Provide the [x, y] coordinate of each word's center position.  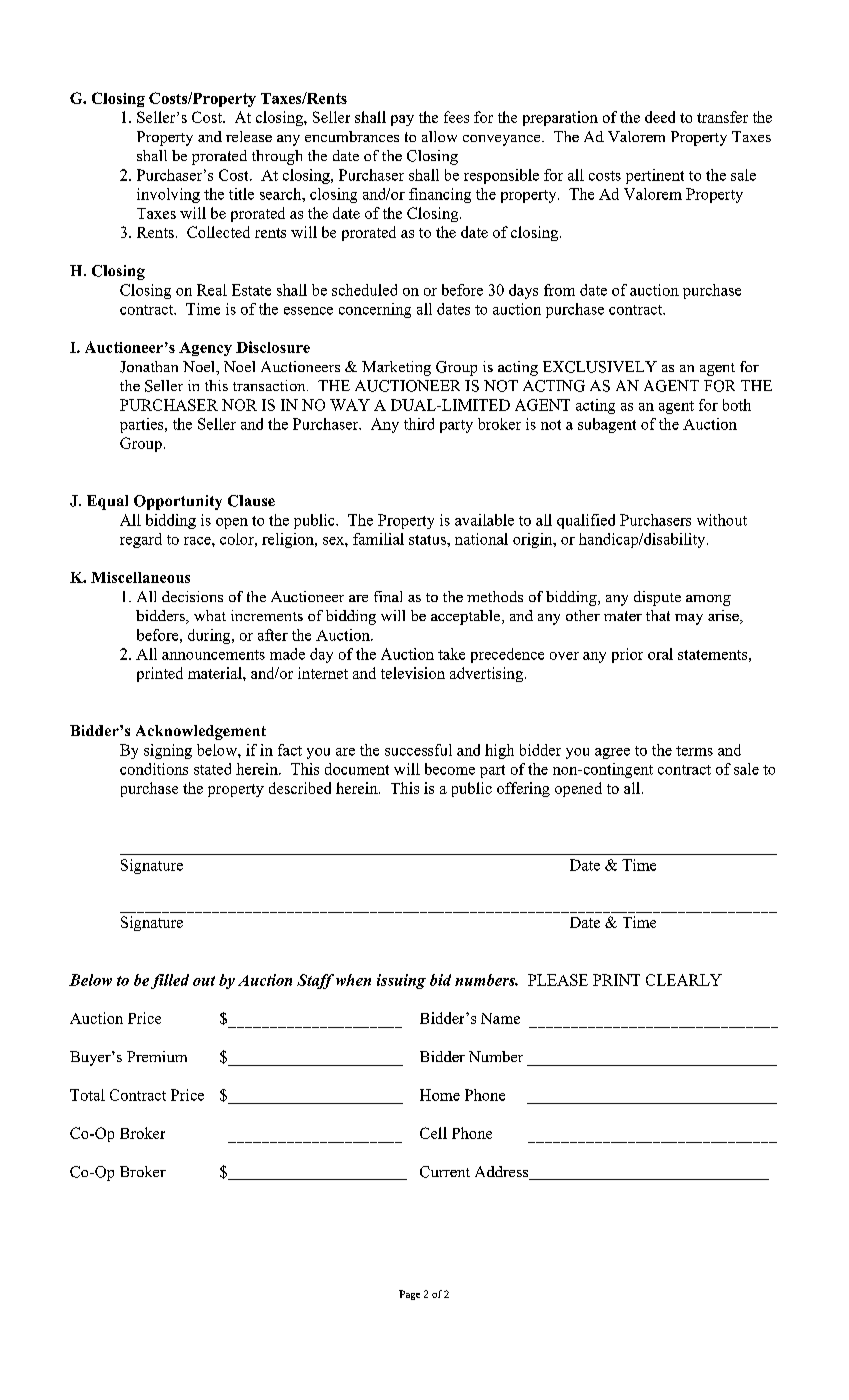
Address [503, 1173]
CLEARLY [684, 980]
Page [409, 1295]
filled [170, 981]
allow [439, 136]
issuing [401, 981]
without [722, 520]
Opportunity [178, 502]
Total [87, 1095]
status [428, 540]
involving [168, 195]
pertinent [655, 176]
